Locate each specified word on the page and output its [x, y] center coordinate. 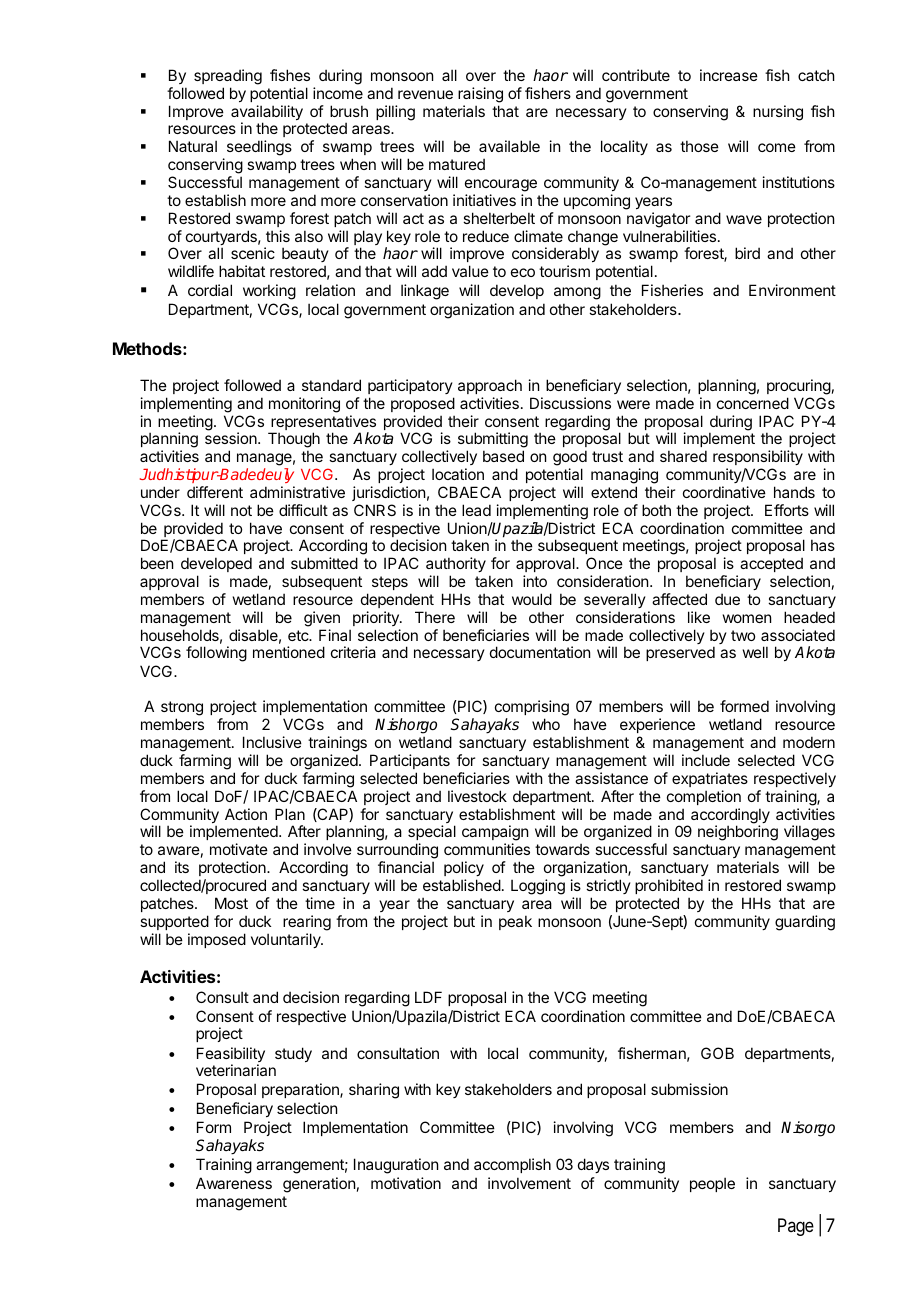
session [232, 438]
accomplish [512, 1165]
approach [490, 386]
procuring [799, 387]
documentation [540, 652]
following [216, 654]
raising [480, 95]
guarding [805, 923]
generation [319, 1185]
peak [515, 922]
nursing [778, 113]
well [755, 652]
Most [231, 903]
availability [267, 114]
